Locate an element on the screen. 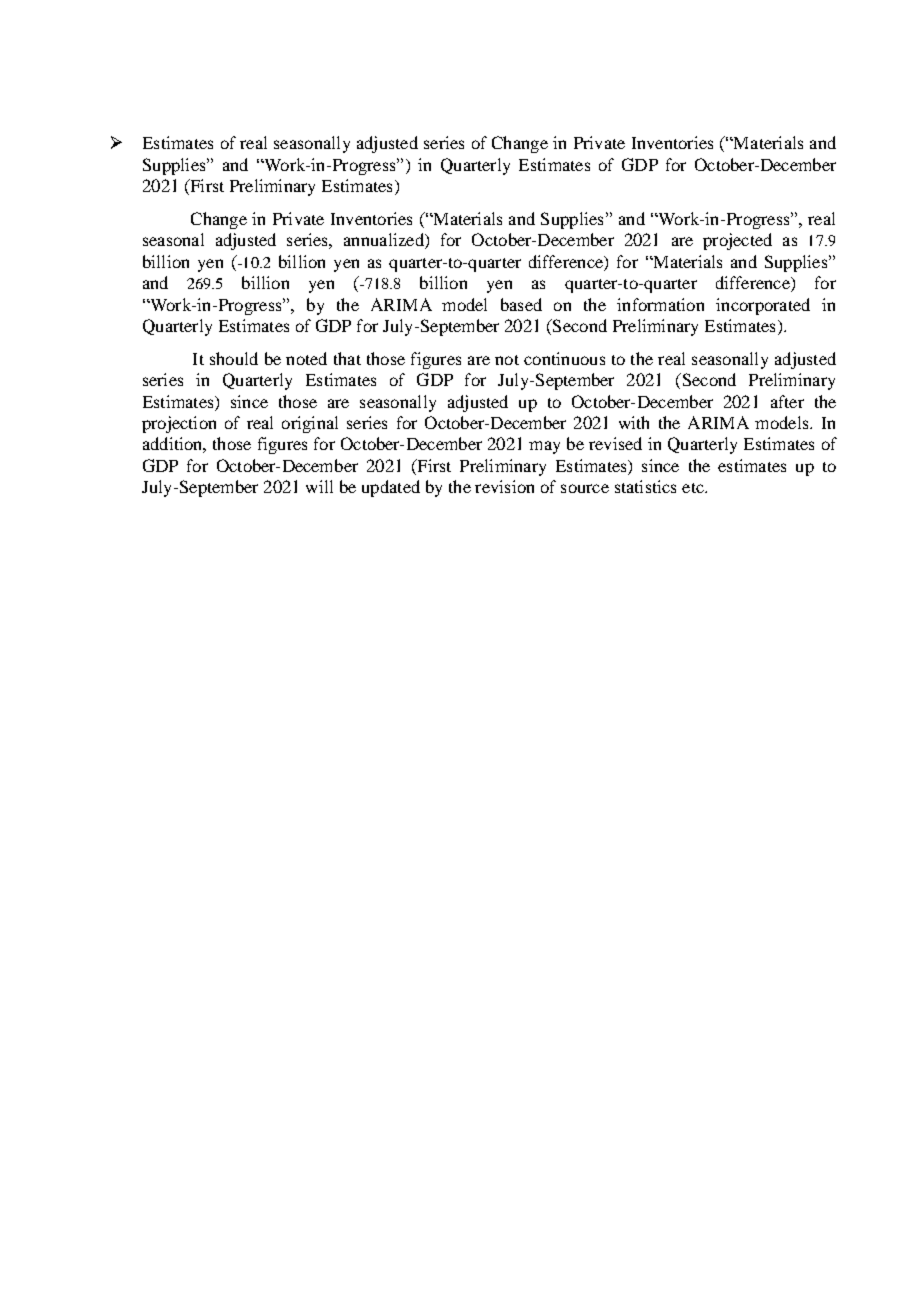  incorporated is located at coordinates (763, 306).
